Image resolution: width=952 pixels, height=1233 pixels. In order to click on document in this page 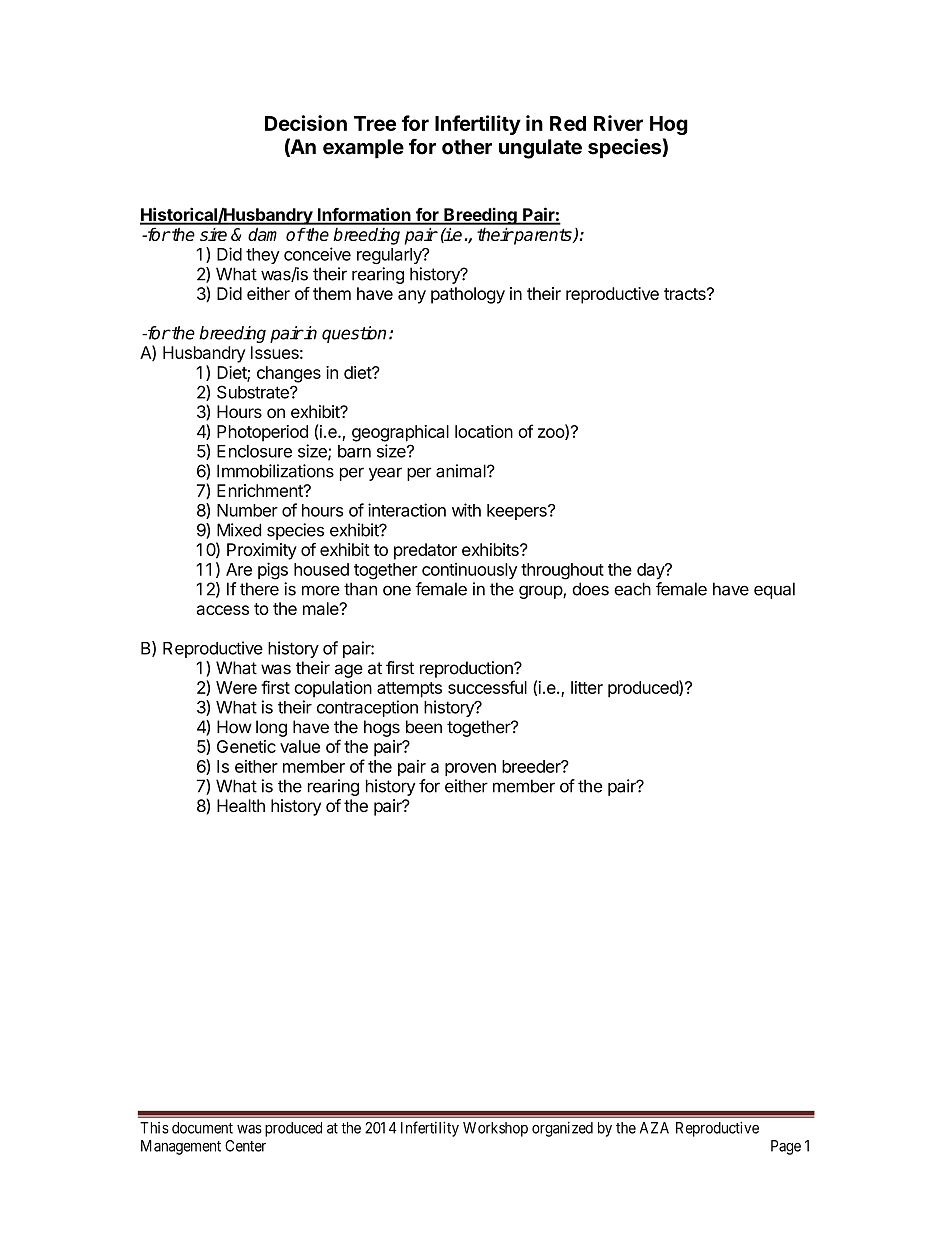, I will do `click(202, 1128)`.
